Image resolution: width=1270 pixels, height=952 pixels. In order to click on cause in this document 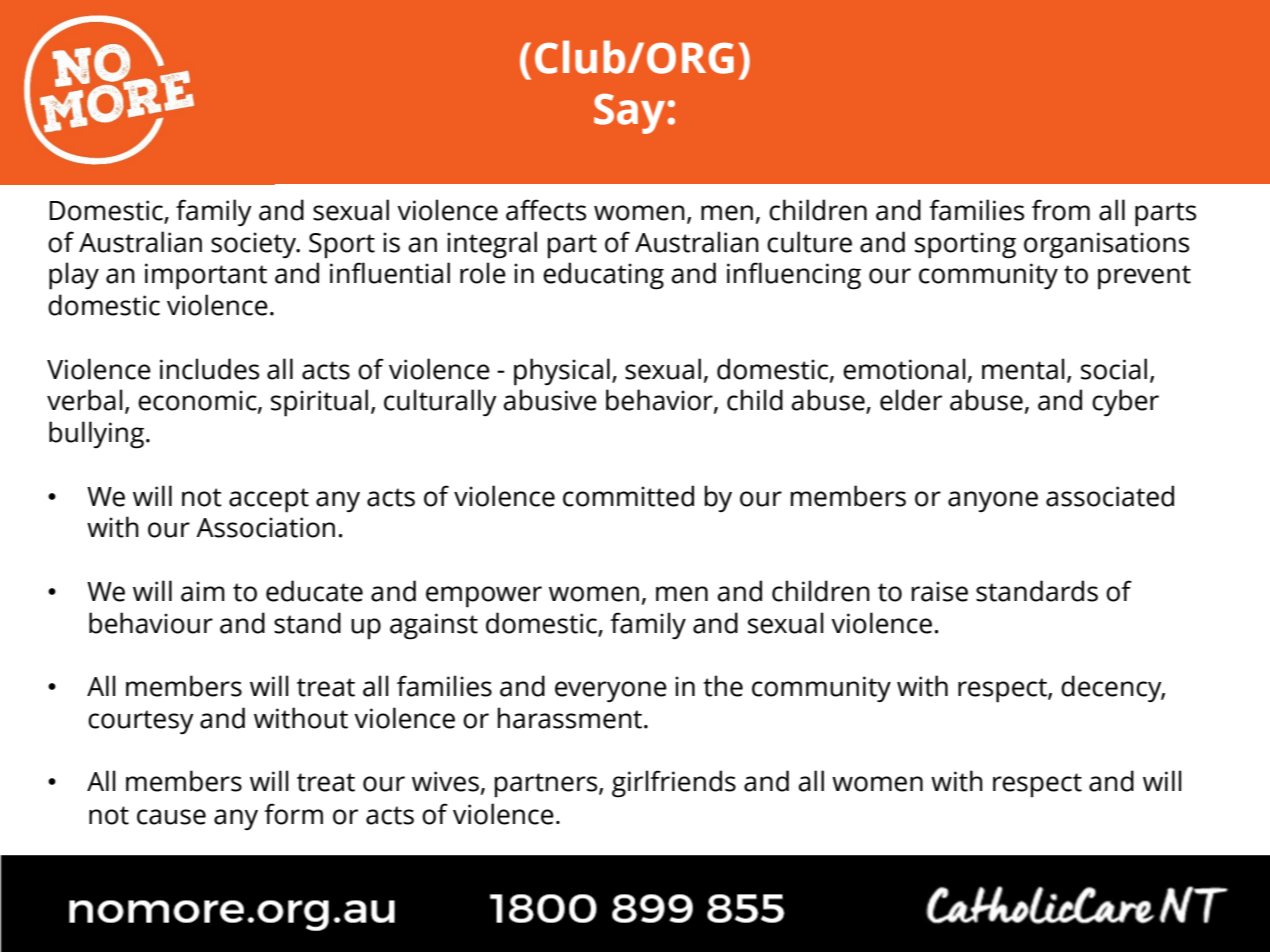, I will do `click(171, 817)`.
